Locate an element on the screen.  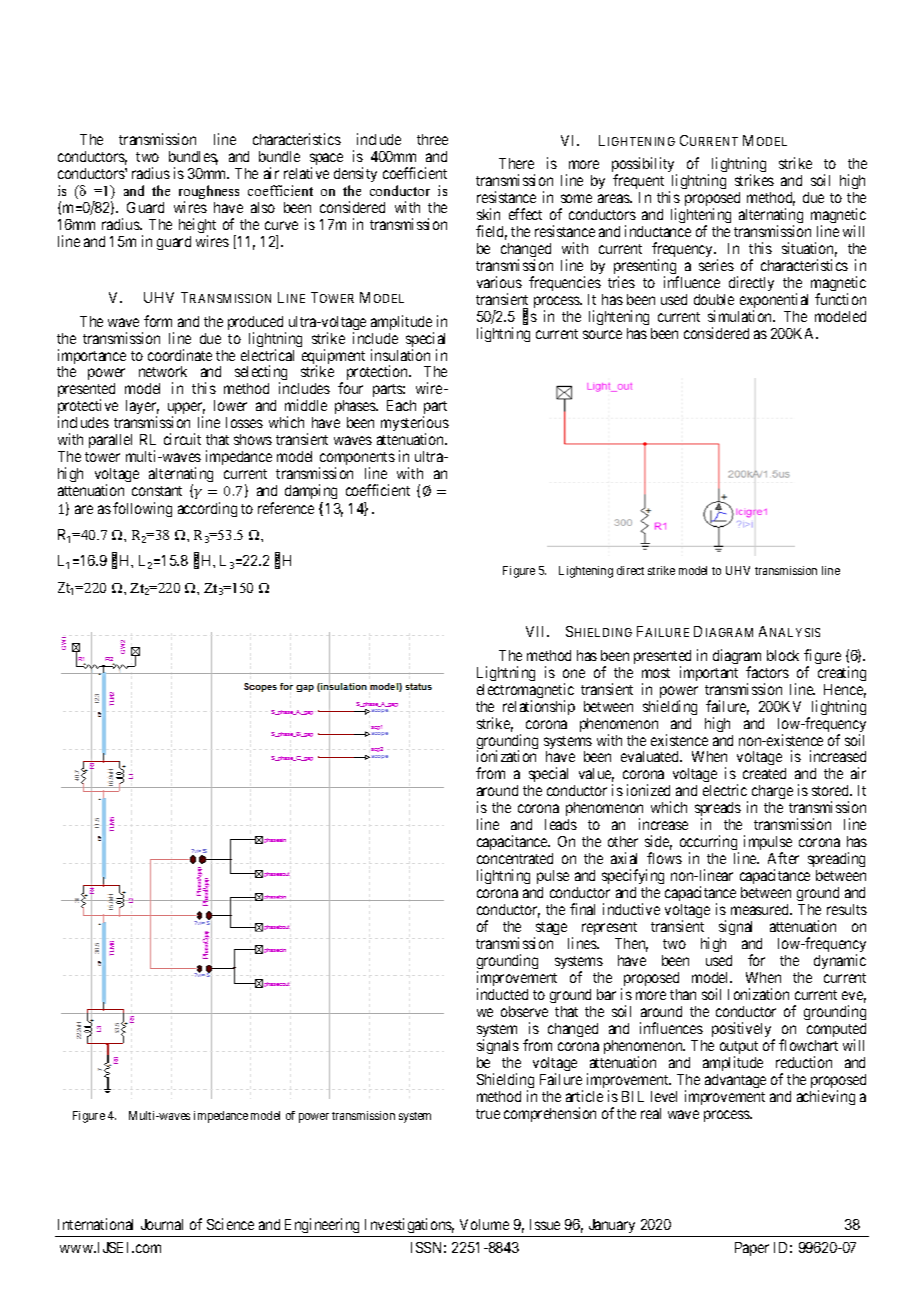
Volume is located at coordinates (484, 1224).
